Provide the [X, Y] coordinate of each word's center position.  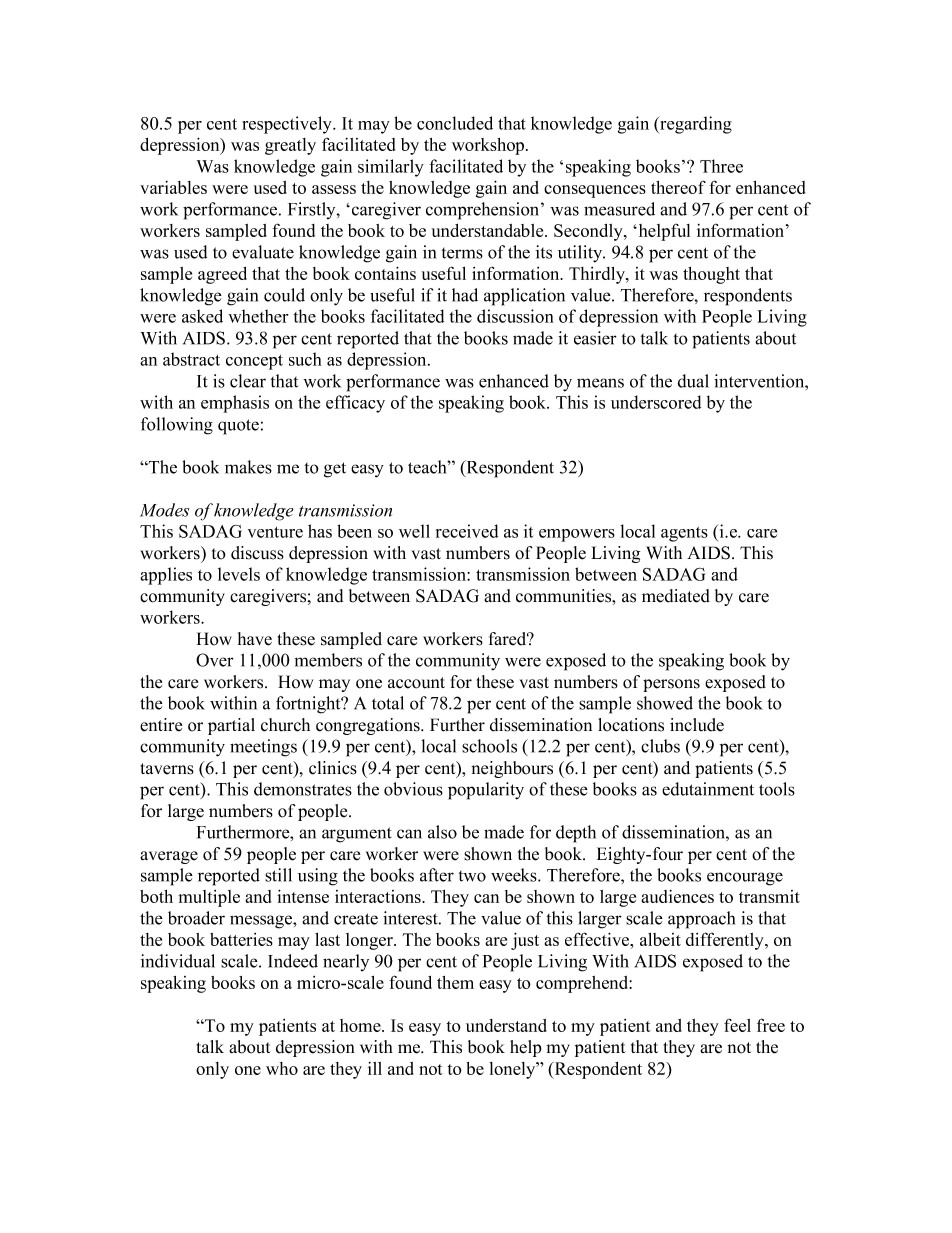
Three [721, 166]
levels [239, 574]
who [282, 1068]
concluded [455, 123]
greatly [290, 146]
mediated [676, 596]
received [467, 531]
